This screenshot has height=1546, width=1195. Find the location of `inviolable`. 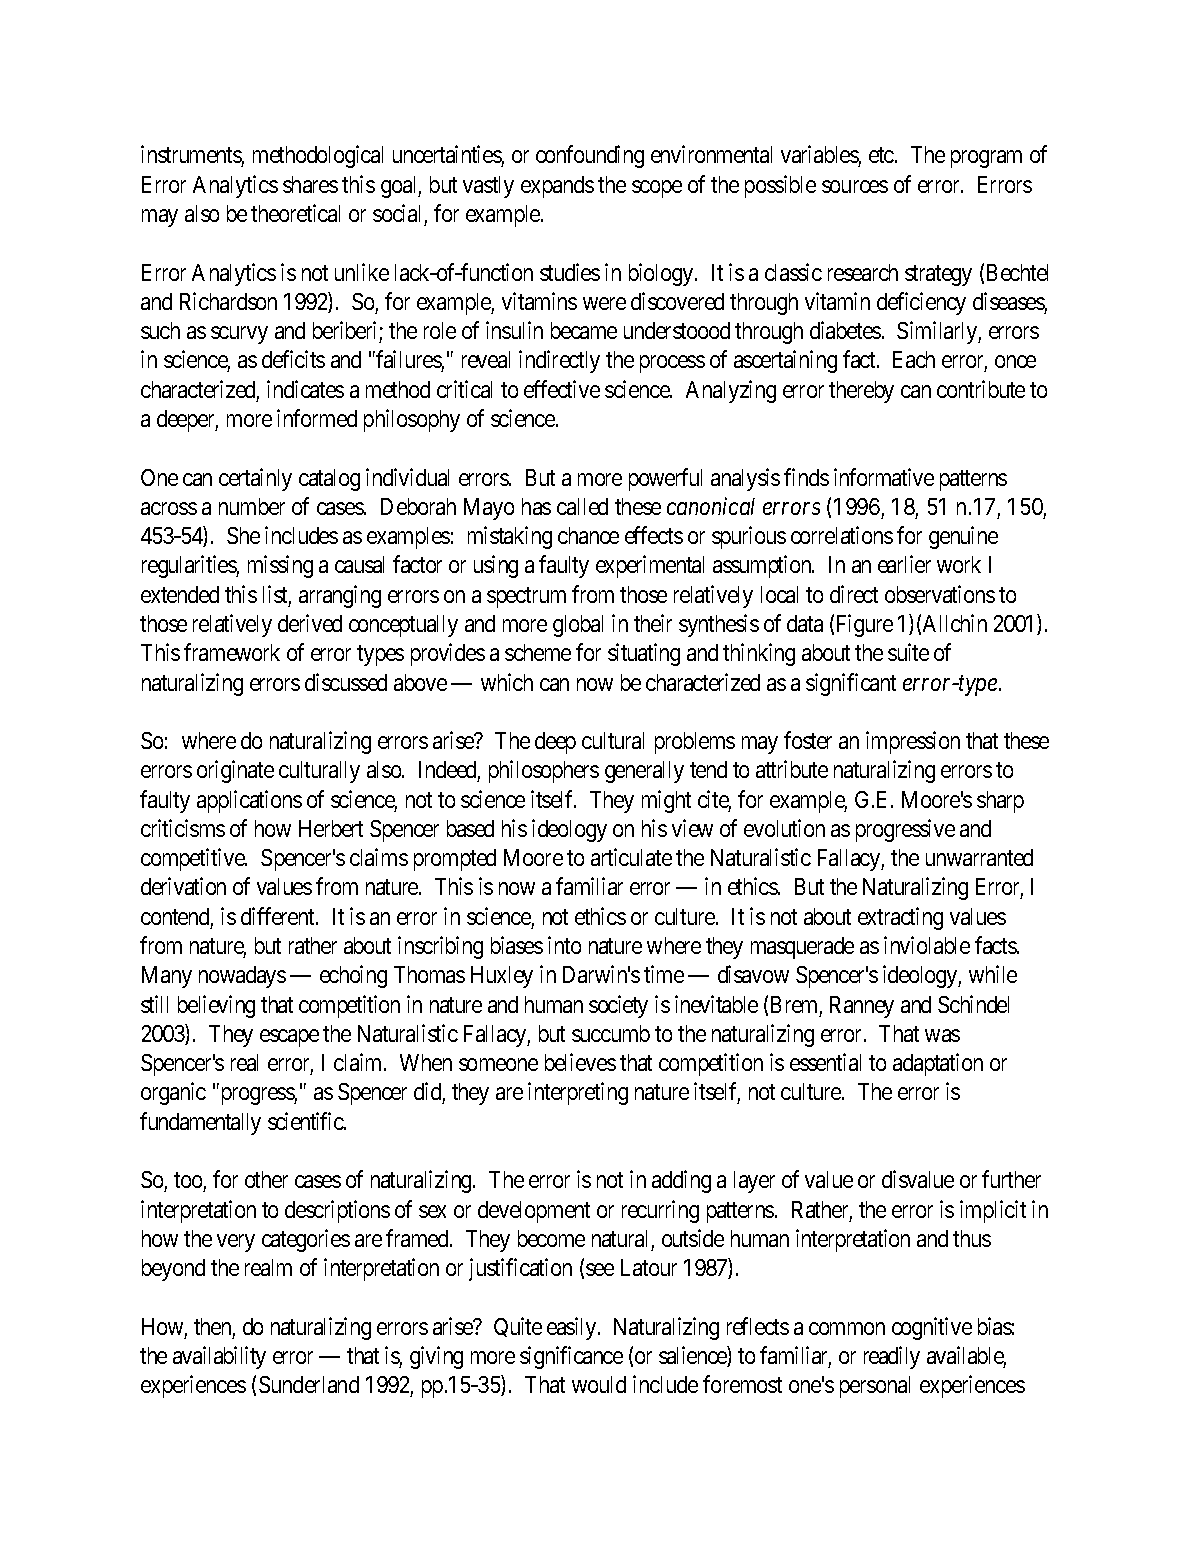

inviolable is located at coordinates (927, 945).
